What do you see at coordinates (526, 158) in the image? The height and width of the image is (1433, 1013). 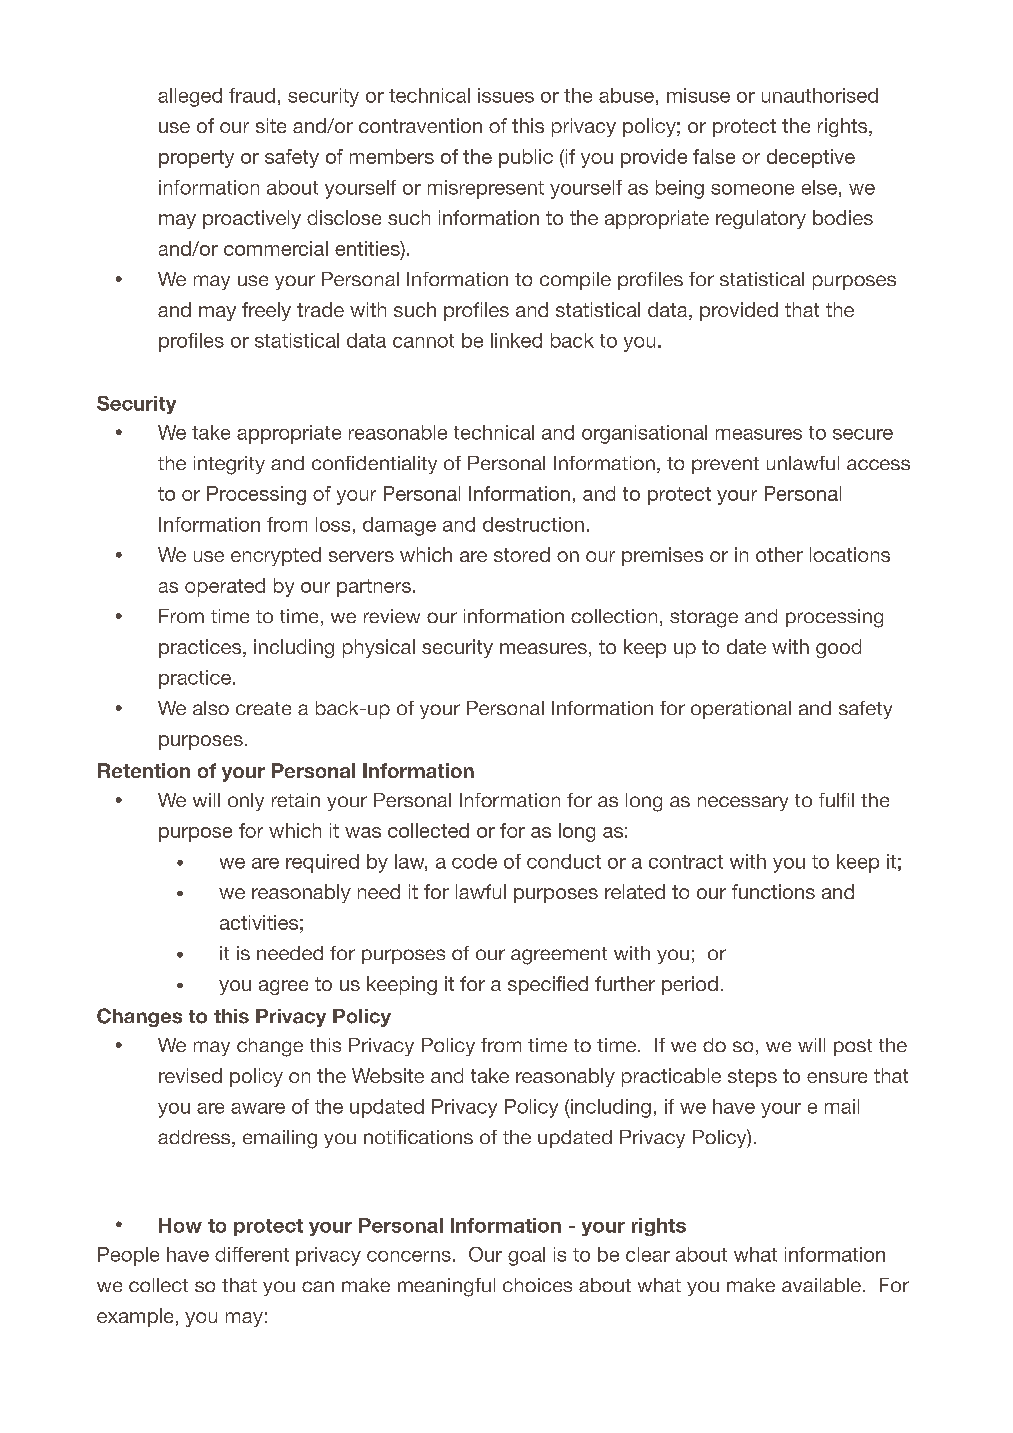 I see `public` at bounding box center [526, 158].
